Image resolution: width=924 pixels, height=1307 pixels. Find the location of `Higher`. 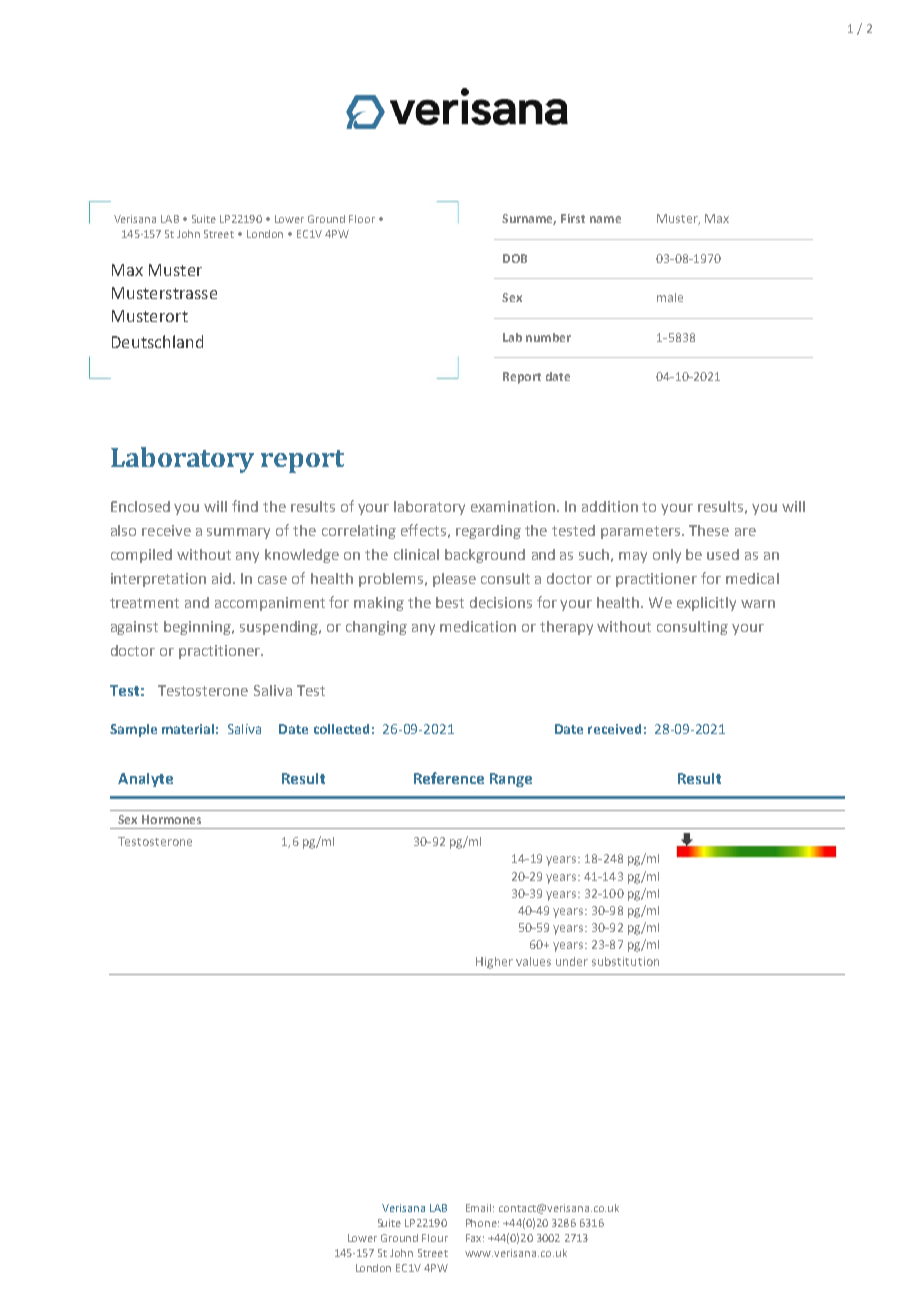

Higher is located at coordinates (494, 963).
